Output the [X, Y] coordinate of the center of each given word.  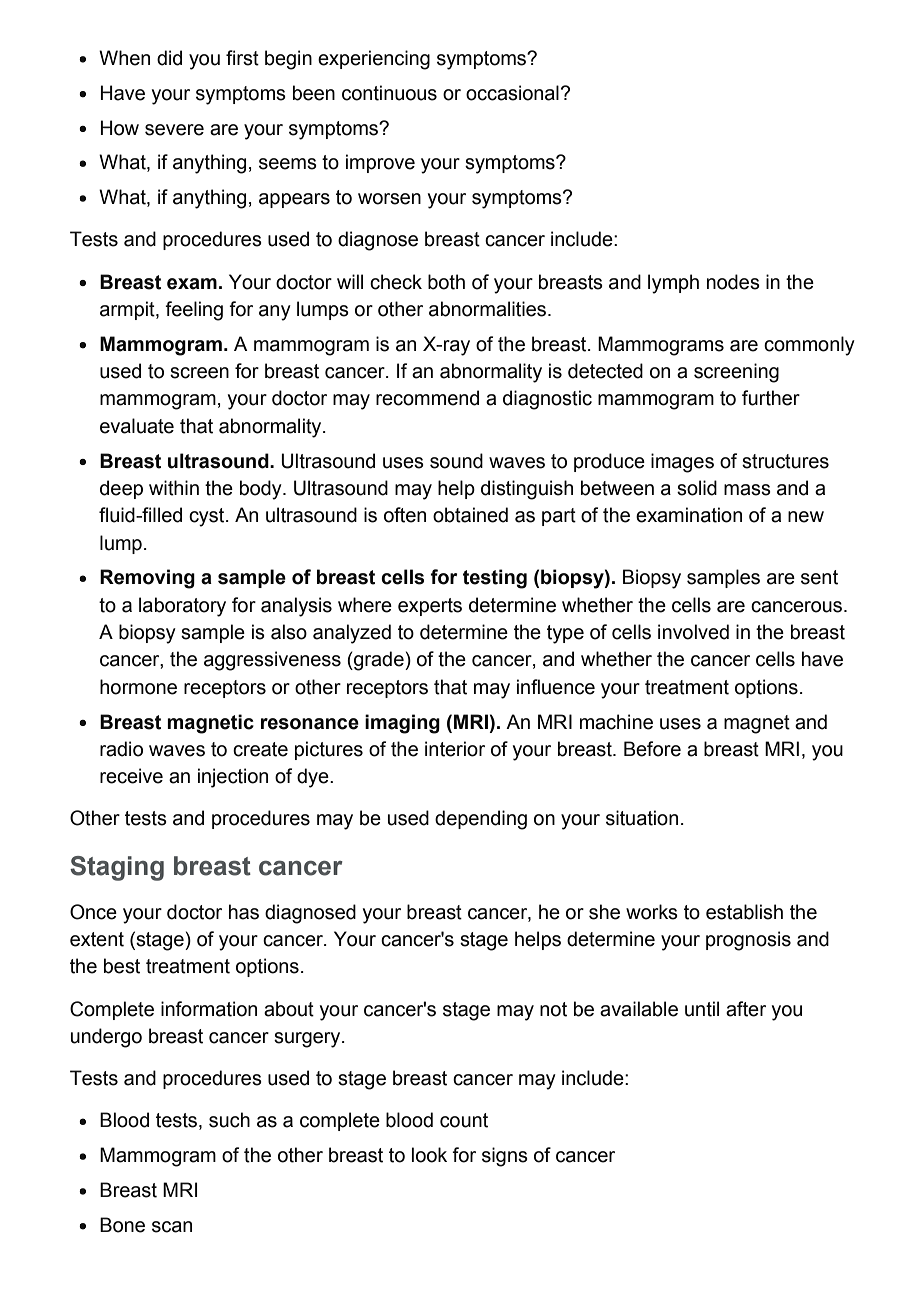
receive [131, 776]
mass [747, 490]
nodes [733, 282]
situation [642, 818]
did [169, 58]
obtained [470, 515]
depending [481, 820]
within [174, 488]
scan [172, 1227]
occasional [512, 93]
